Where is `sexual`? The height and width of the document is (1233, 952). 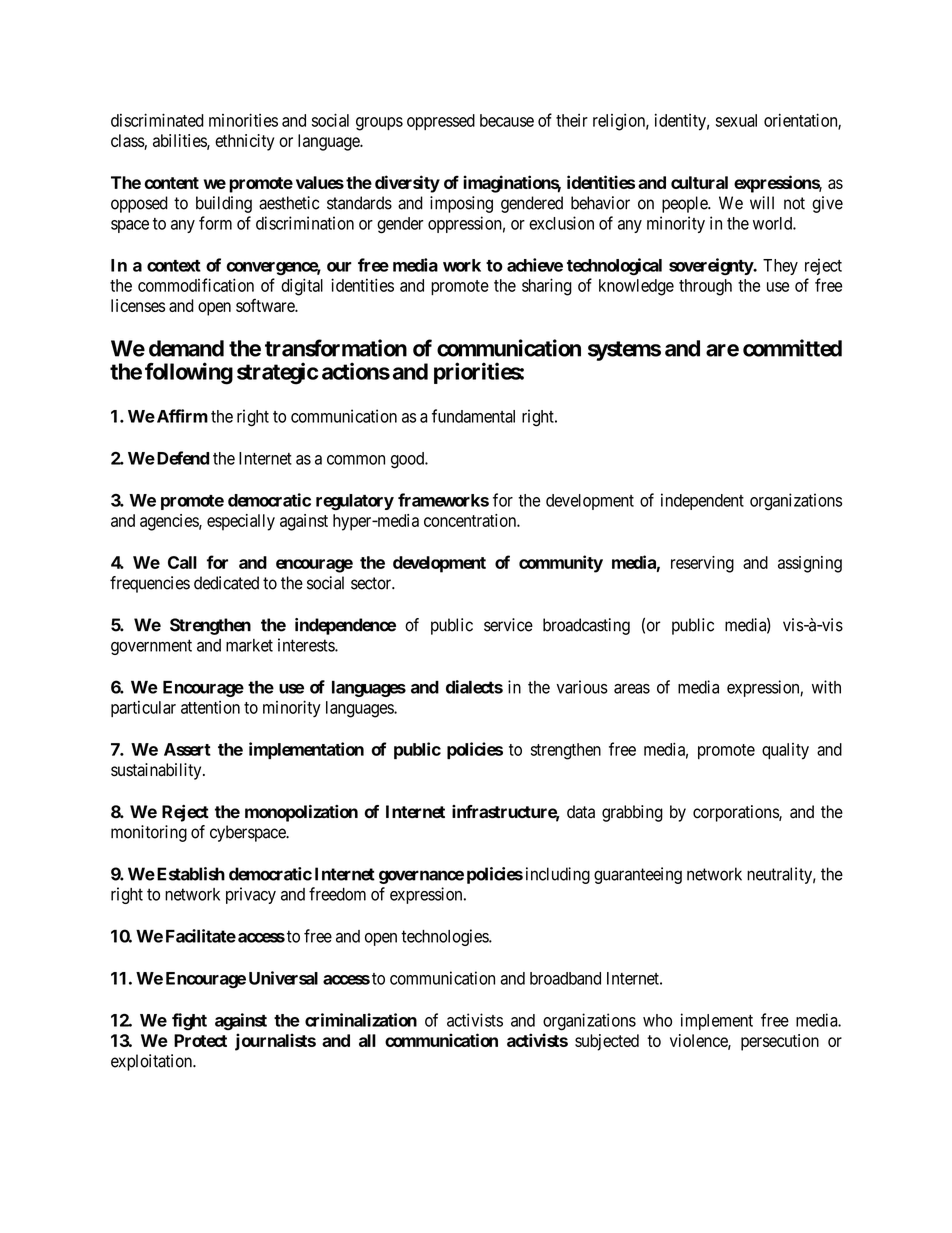 sexual is located at coordinates (736, 120).
